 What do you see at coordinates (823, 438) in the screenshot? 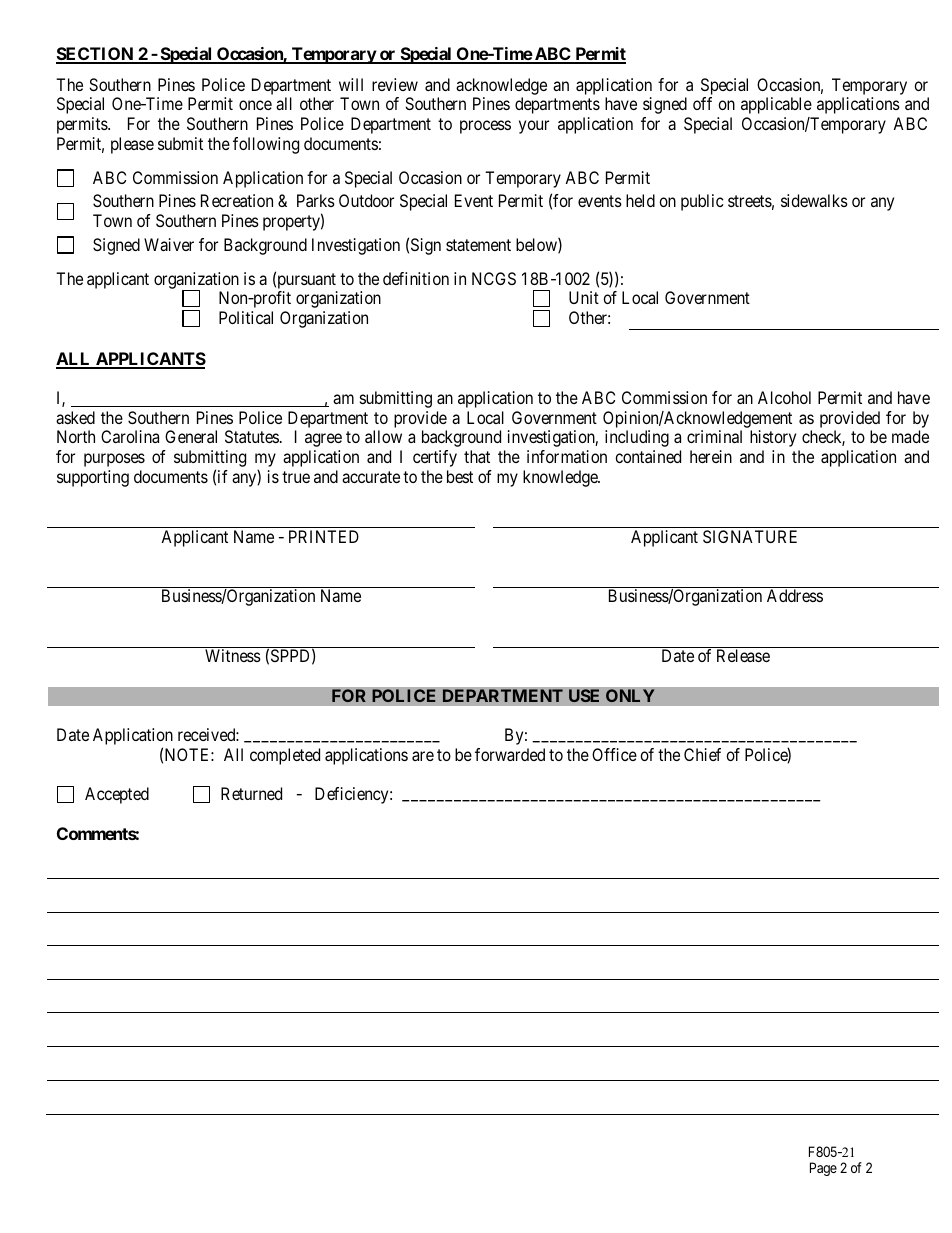
I see `check` at bounding box center [823, 438].
